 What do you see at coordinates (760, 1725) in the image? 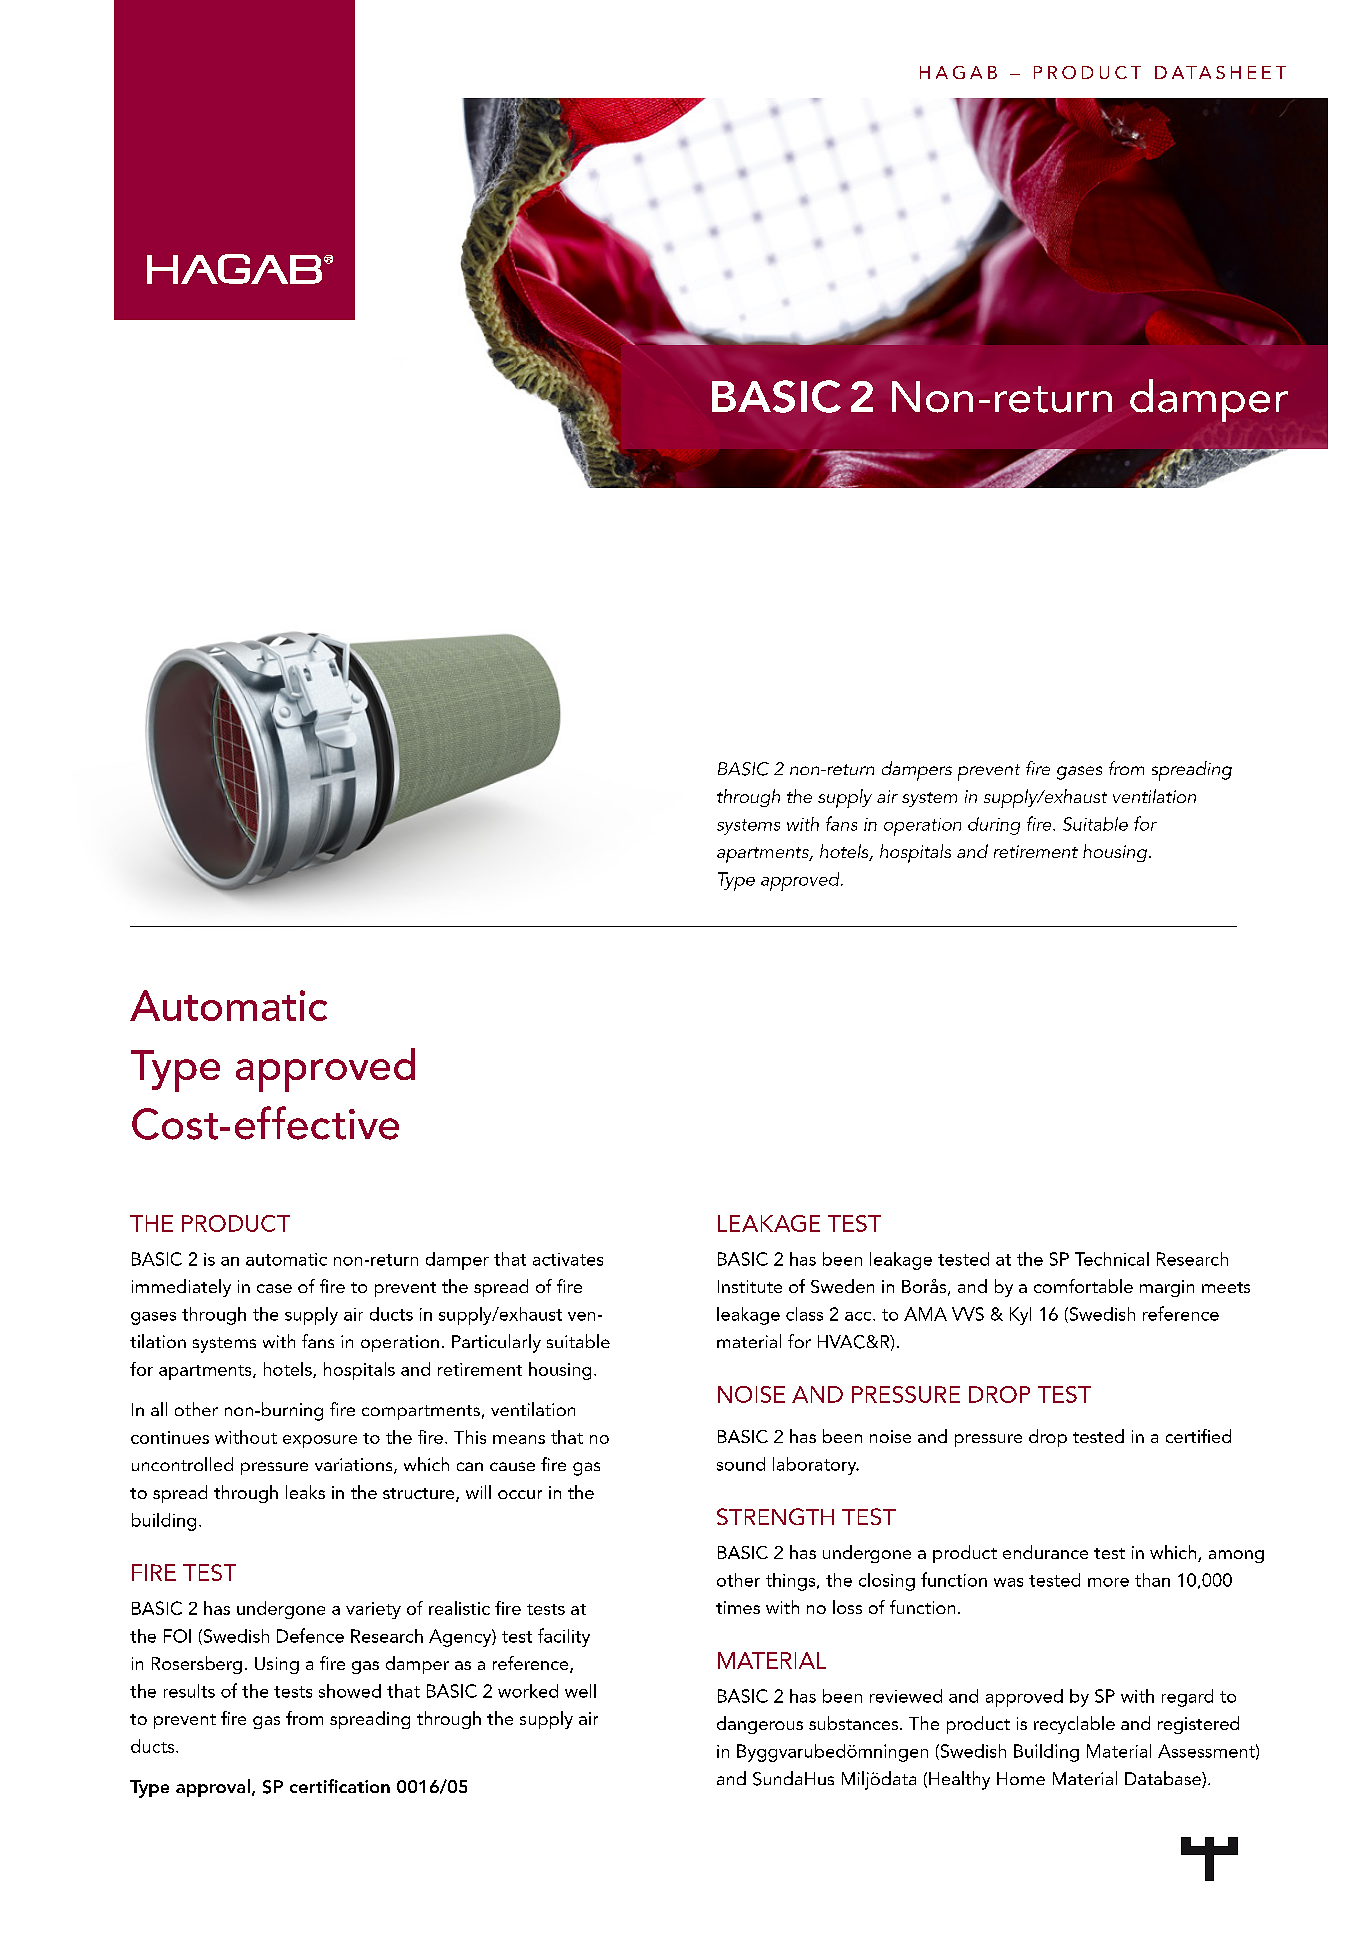
I see `dangerous` at bounding box center [760, 1725].
